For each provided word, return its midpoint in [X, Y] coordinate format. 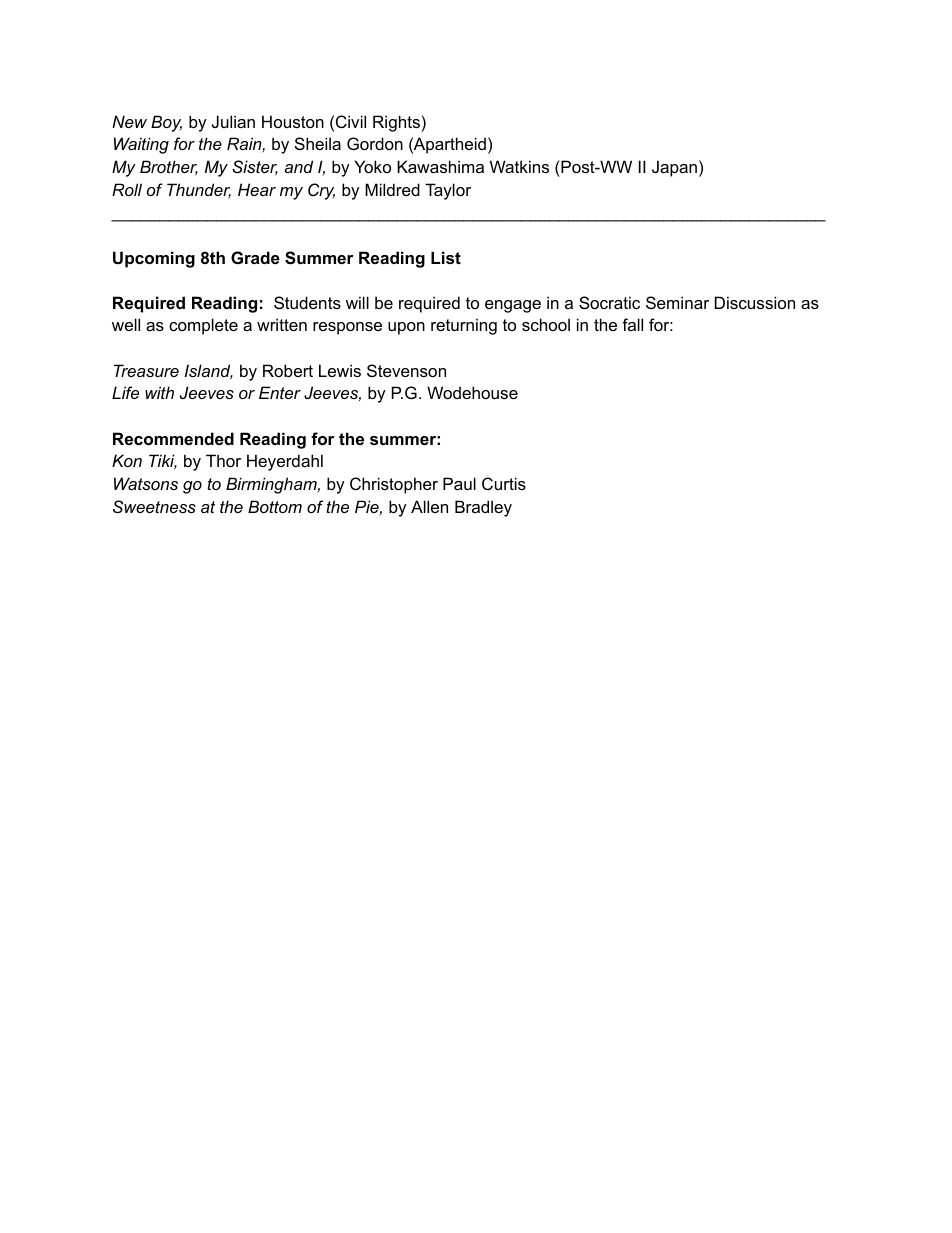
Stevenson [406, 370]
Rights [396, 123]
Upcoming [154, 259]
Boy [166, 123]
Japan [674, 168]
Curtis [504, 483]
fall [632, 324]
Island [209, 372]
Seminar [677, 302]
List [446, 257]
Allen [429, 506]
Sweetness [154, 506]
